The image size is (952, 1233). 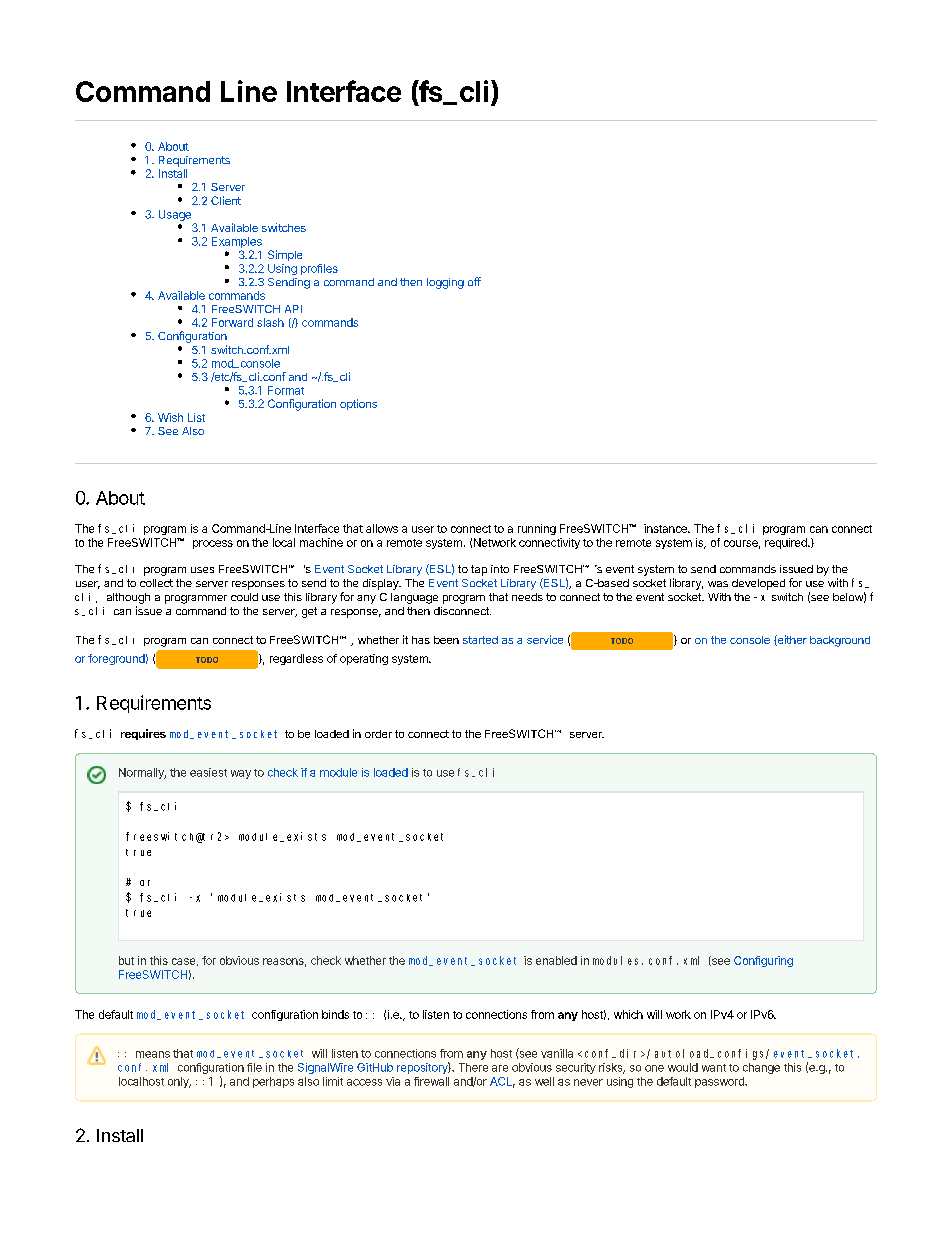 What do you see at coordinates (170, 417) in the screenshot?
I see `Wish` at bounding box center [170, 417].
